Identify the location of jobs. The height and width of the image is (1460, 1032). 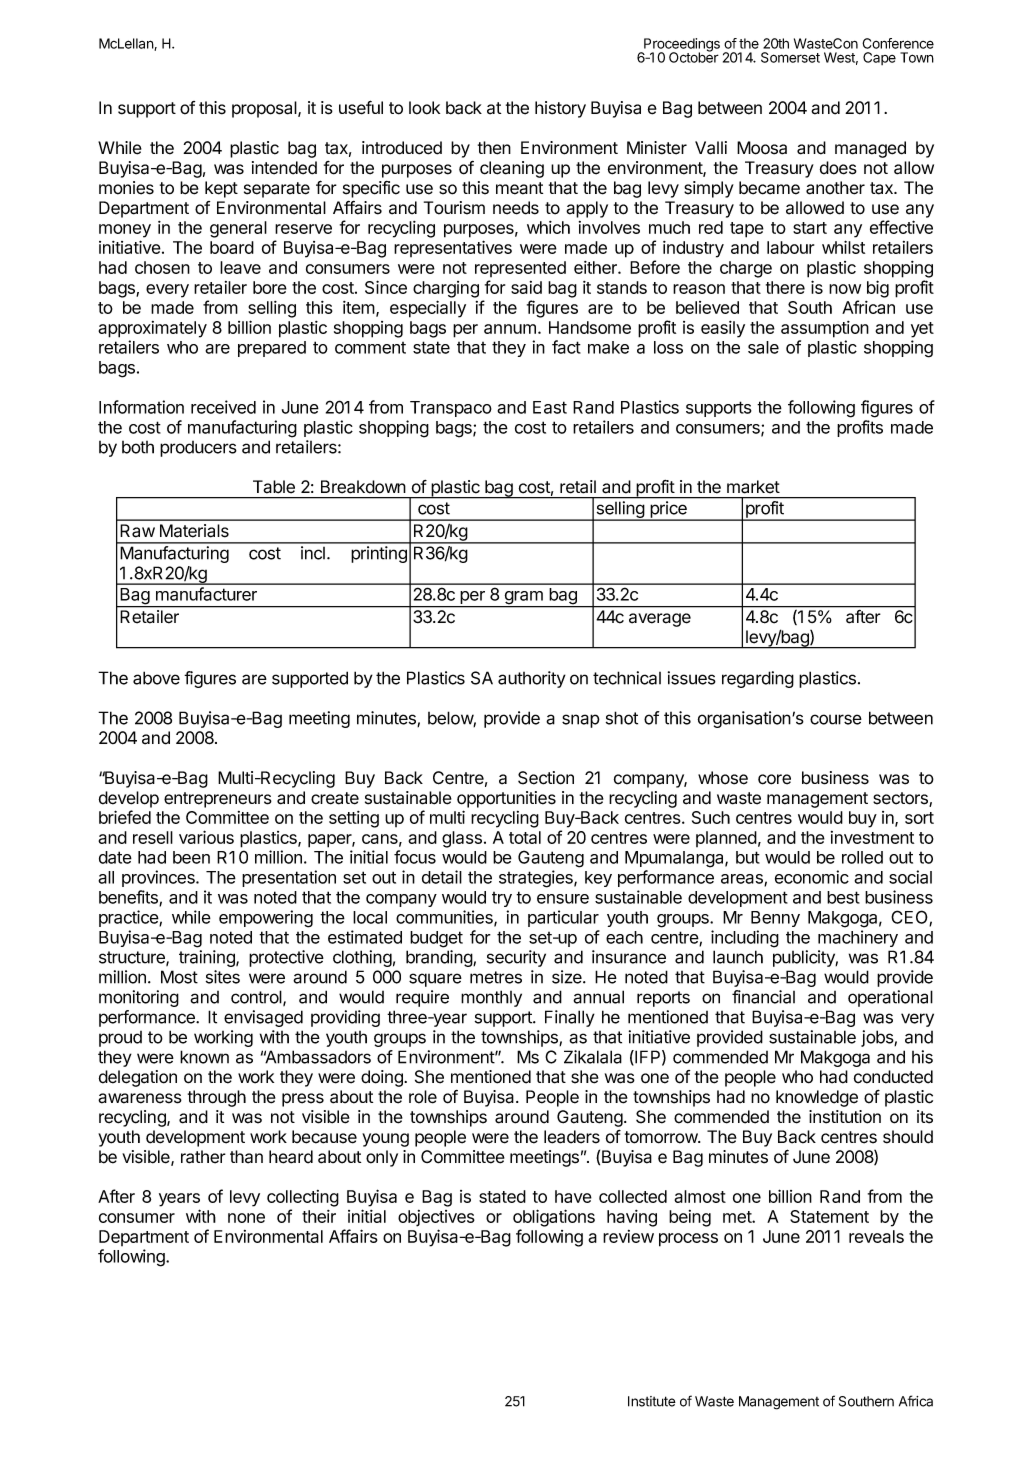
(878, 1038).
